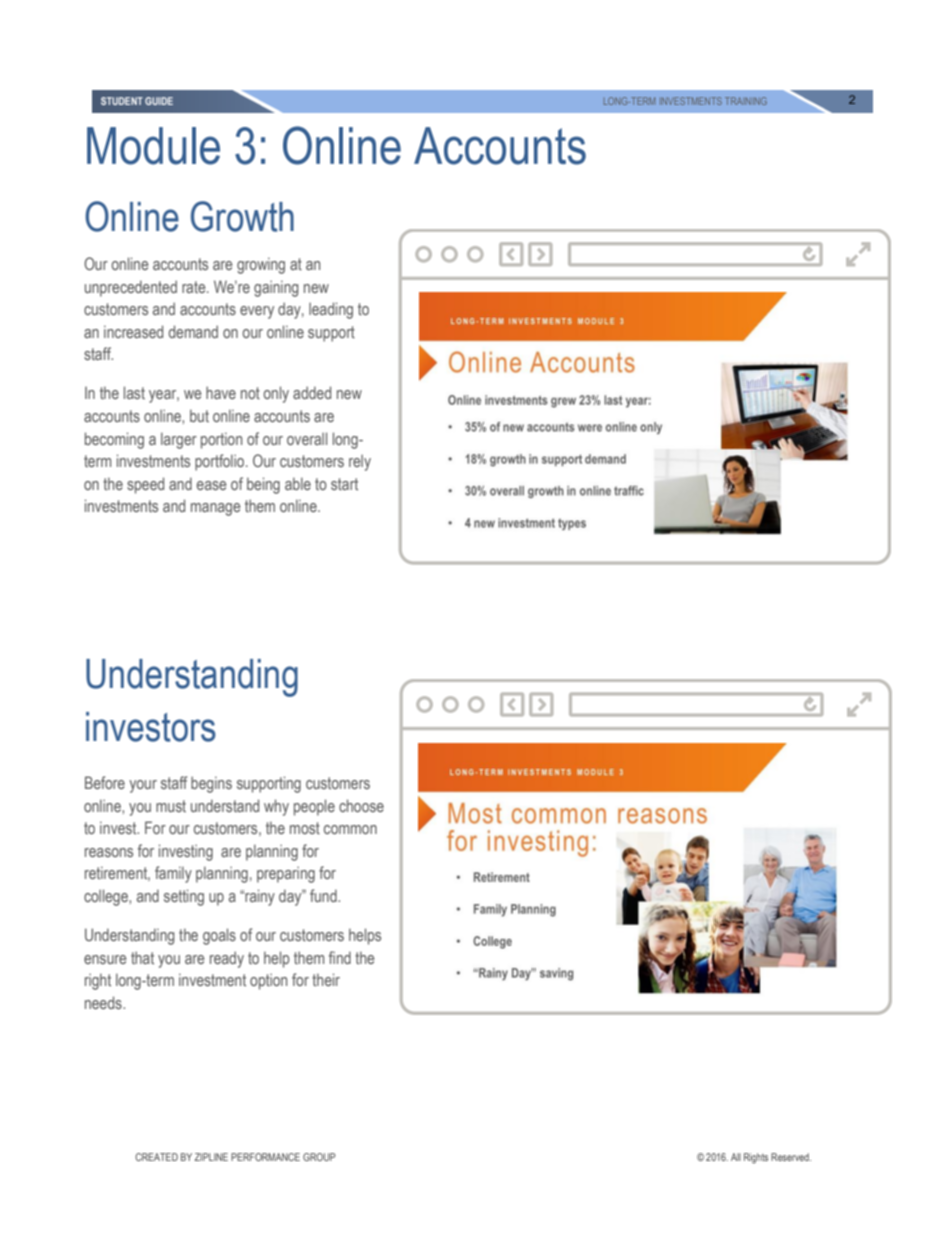  What do you see at coordinates (791, 1157) in the screenshot?
I see `Reserved` at bounding box center [791, 1157].
